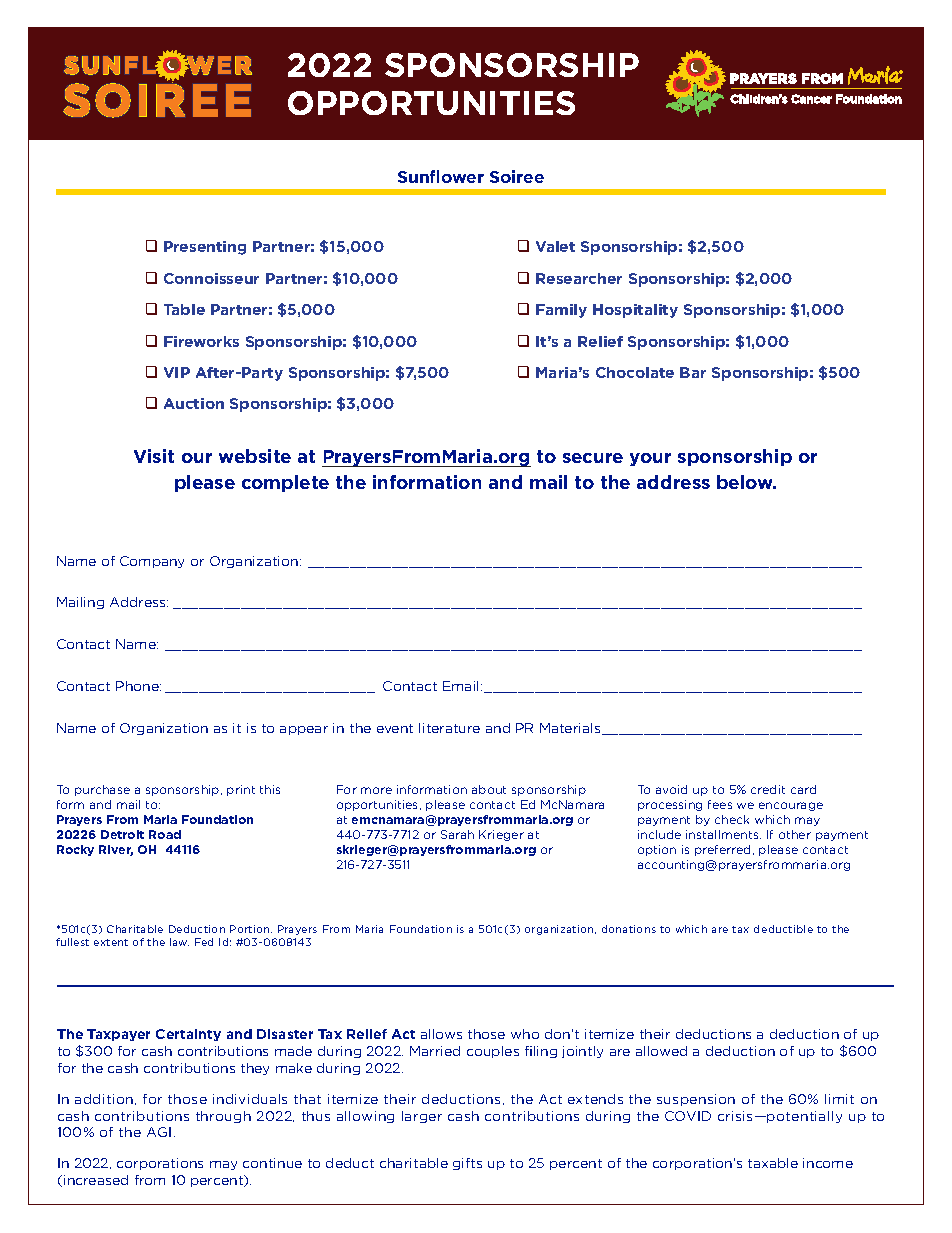  Describe the element at coordinates (593, 458) in the screenshot. I see `secure` at that location.
